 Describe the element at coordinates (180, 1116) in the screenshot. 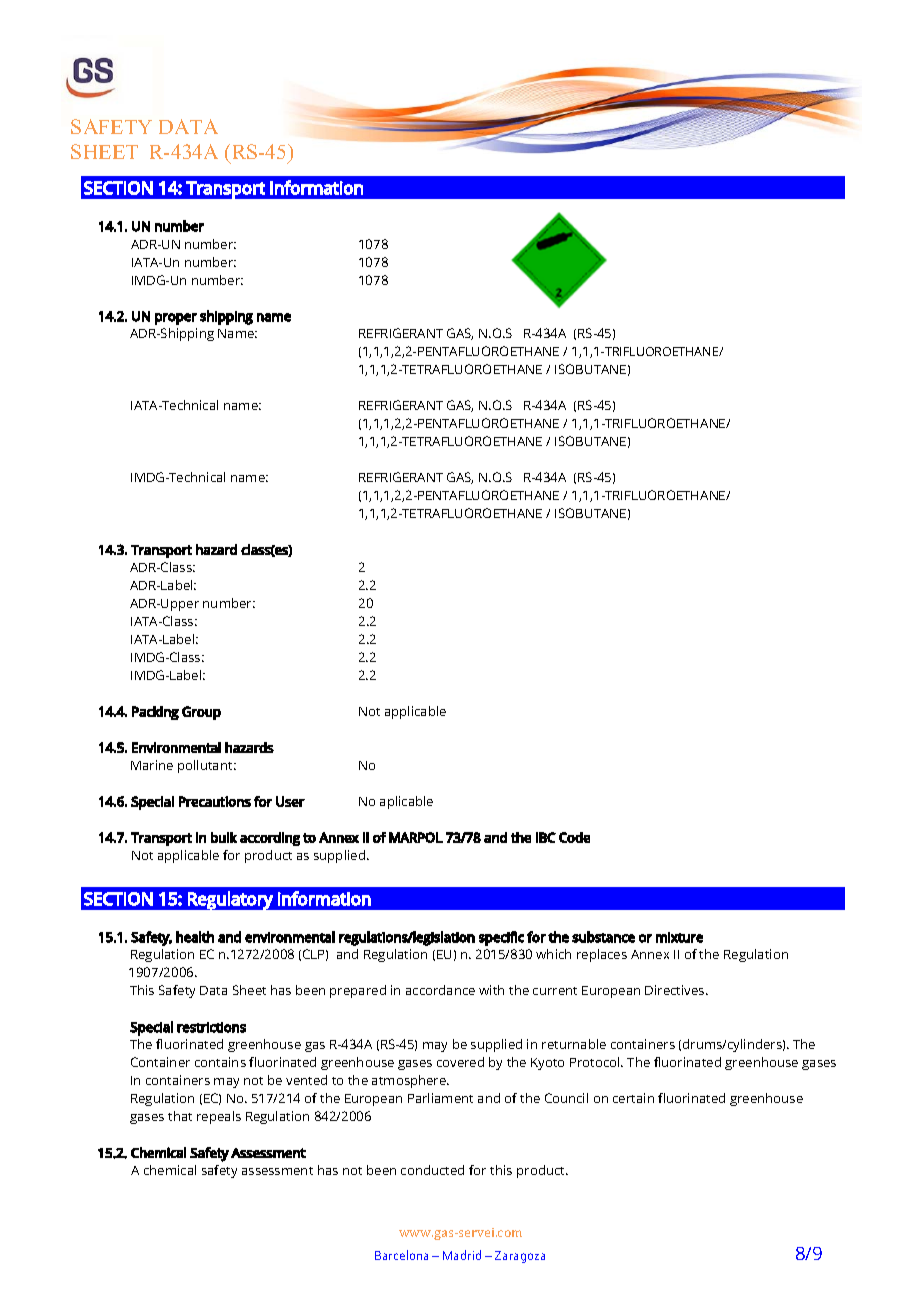

I see `that` at that location.
